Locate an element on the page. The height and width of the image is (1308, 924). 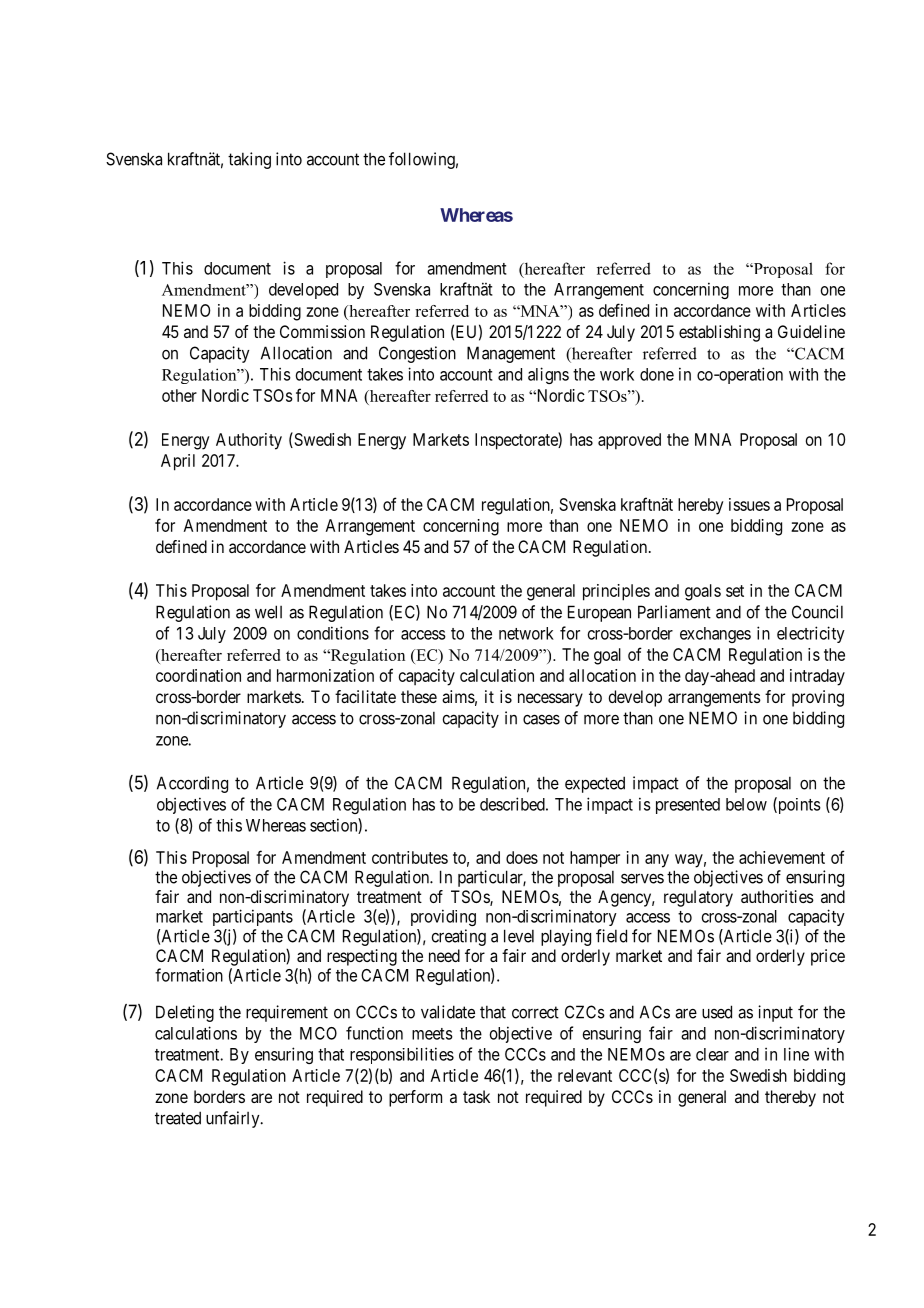
establishing is located at coordinates (719, 333).
